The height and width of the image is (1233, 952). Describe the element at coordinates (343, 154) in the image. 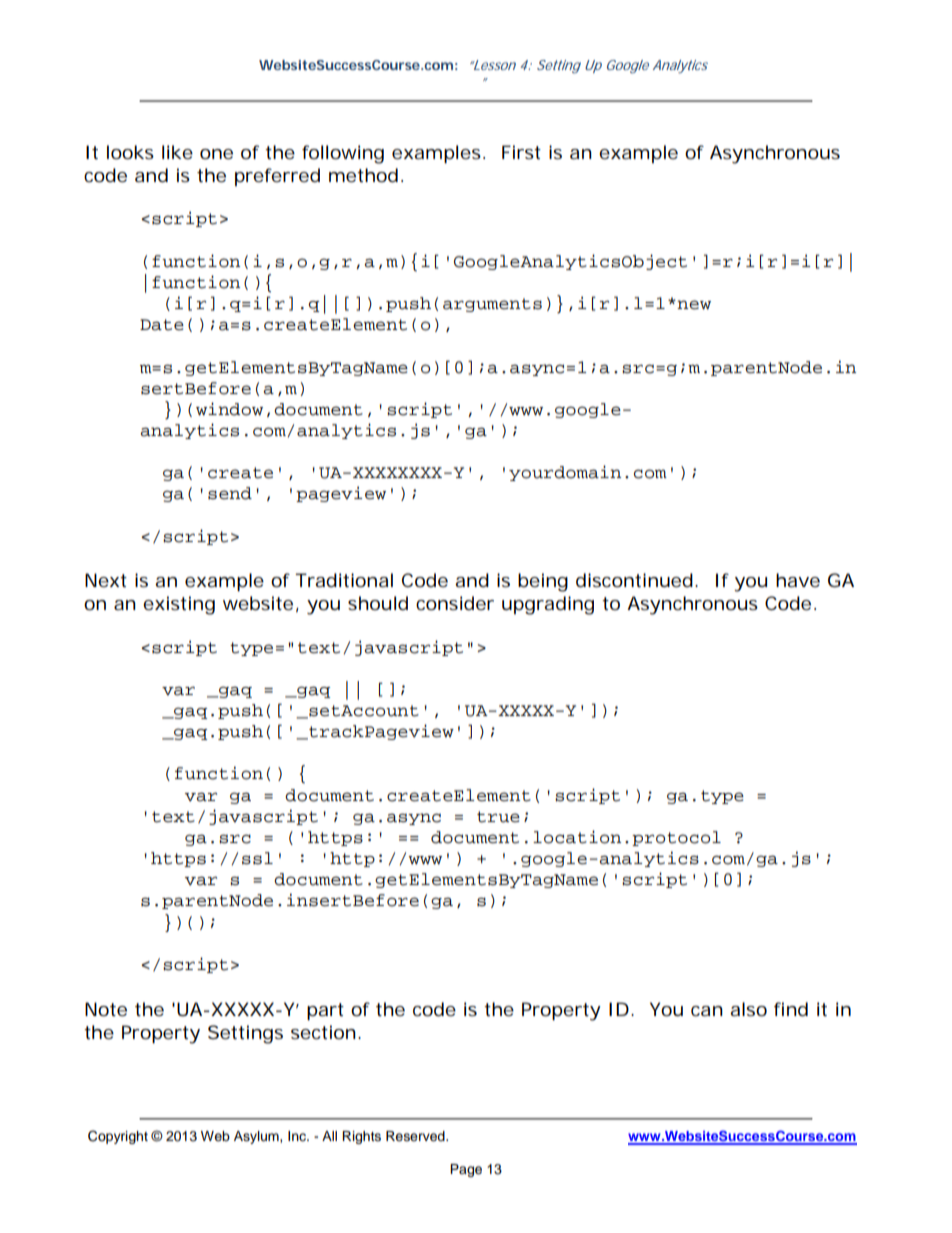

I see `following` at that location.
